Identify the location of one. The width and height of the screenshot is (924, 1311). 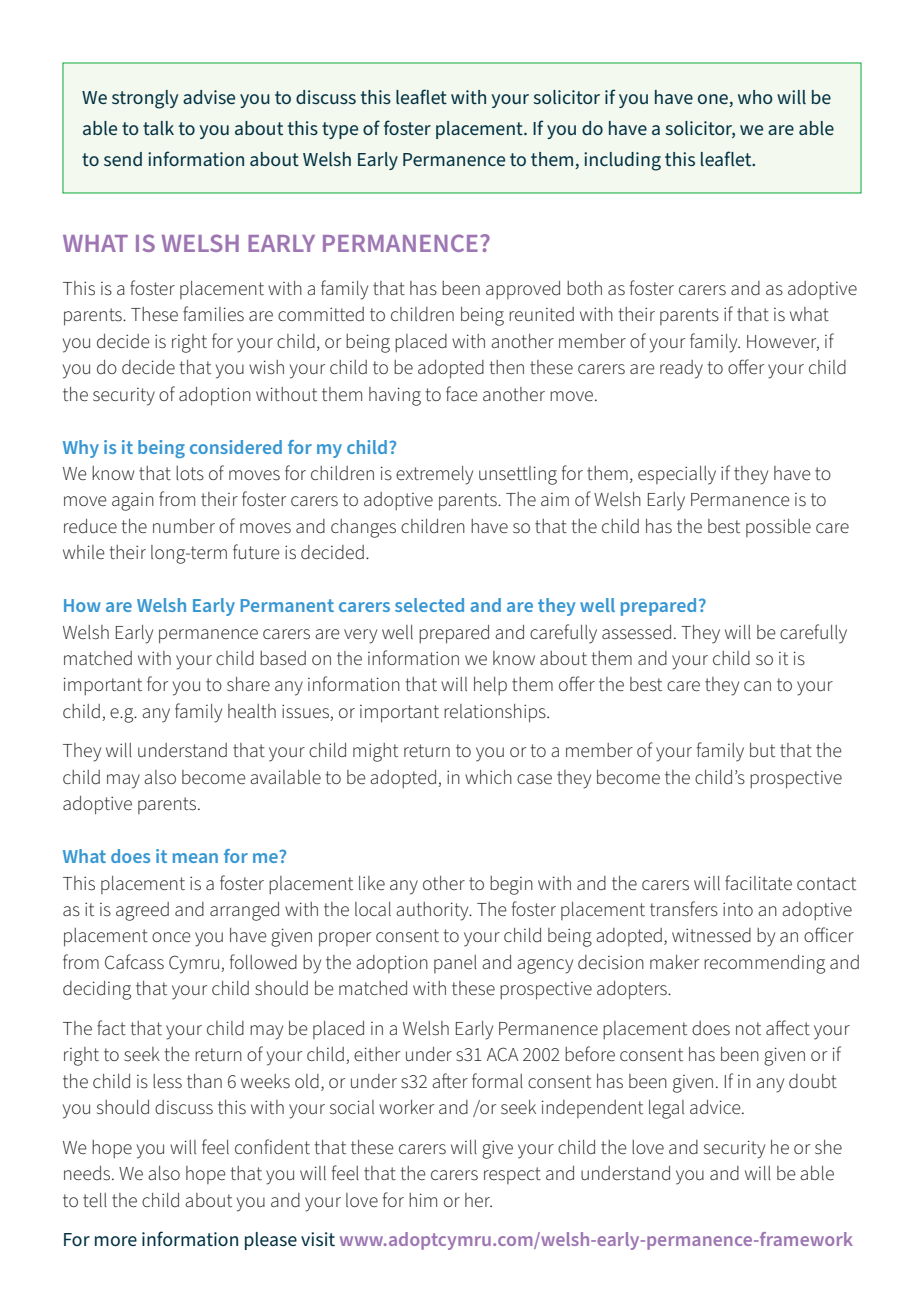
(714, 100).
